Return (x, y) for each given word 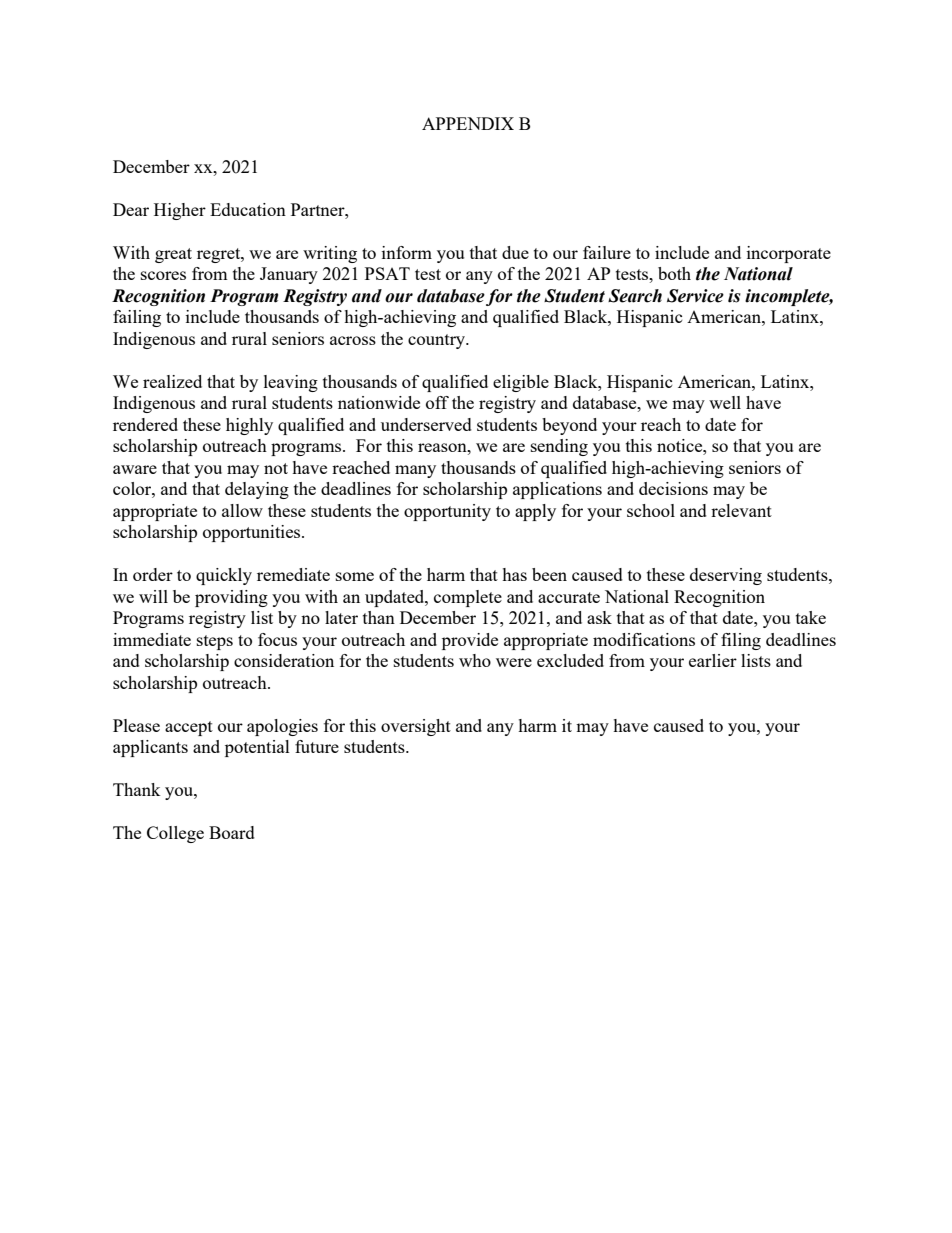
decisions (673, 488)
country (438, 341)
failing (137, 318)
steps (215, 642)
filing (741, 641)
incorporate (789, 254)
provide (470, 641)
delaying (257, 490)
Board (232, 832)
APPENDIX (468, 123)
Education (248, 209)
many (415, 471)
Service (695, 296)
